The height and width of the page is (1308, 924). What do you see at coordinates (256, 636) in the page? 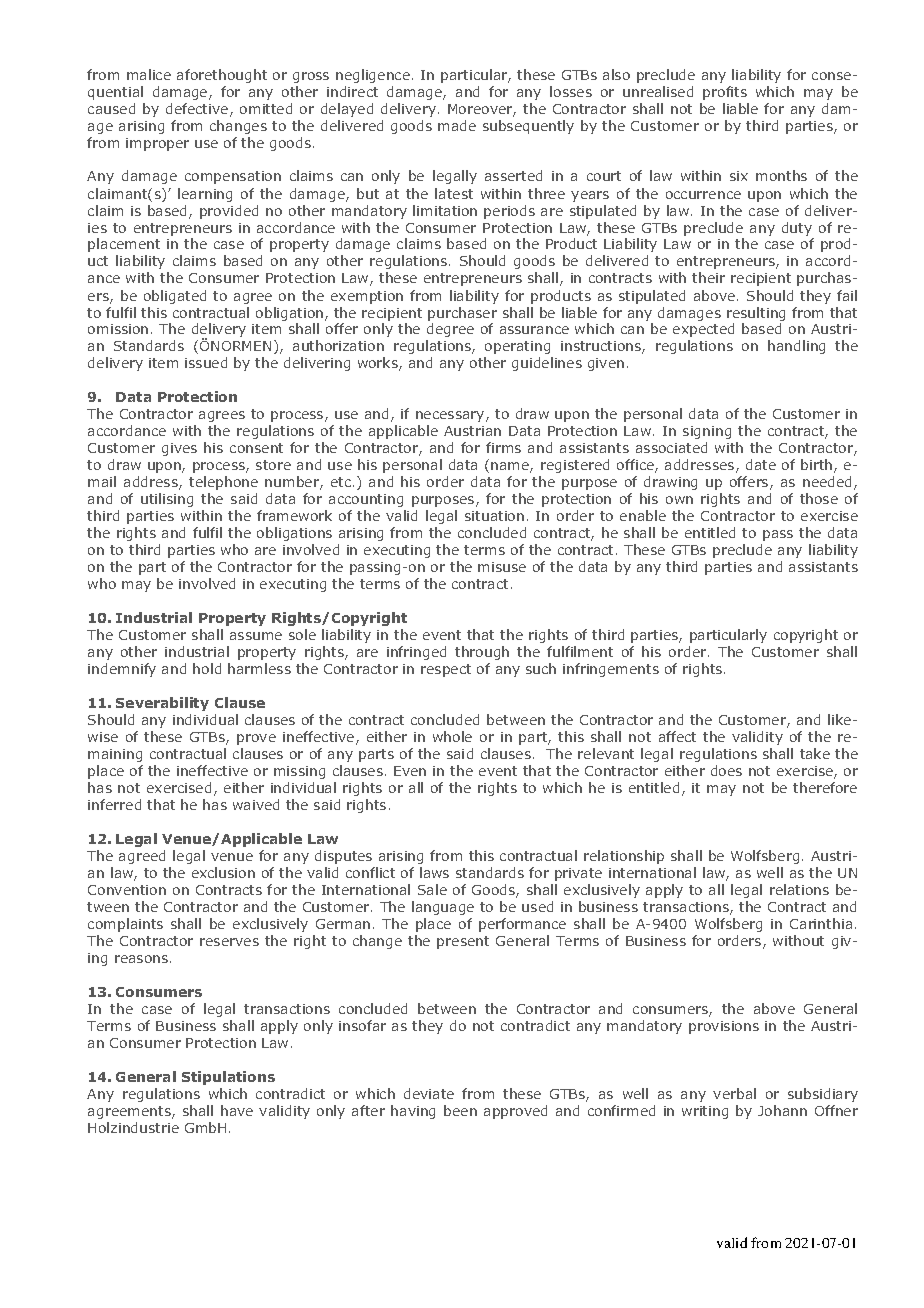
I see `assume` at bounding box center [256, 636].
